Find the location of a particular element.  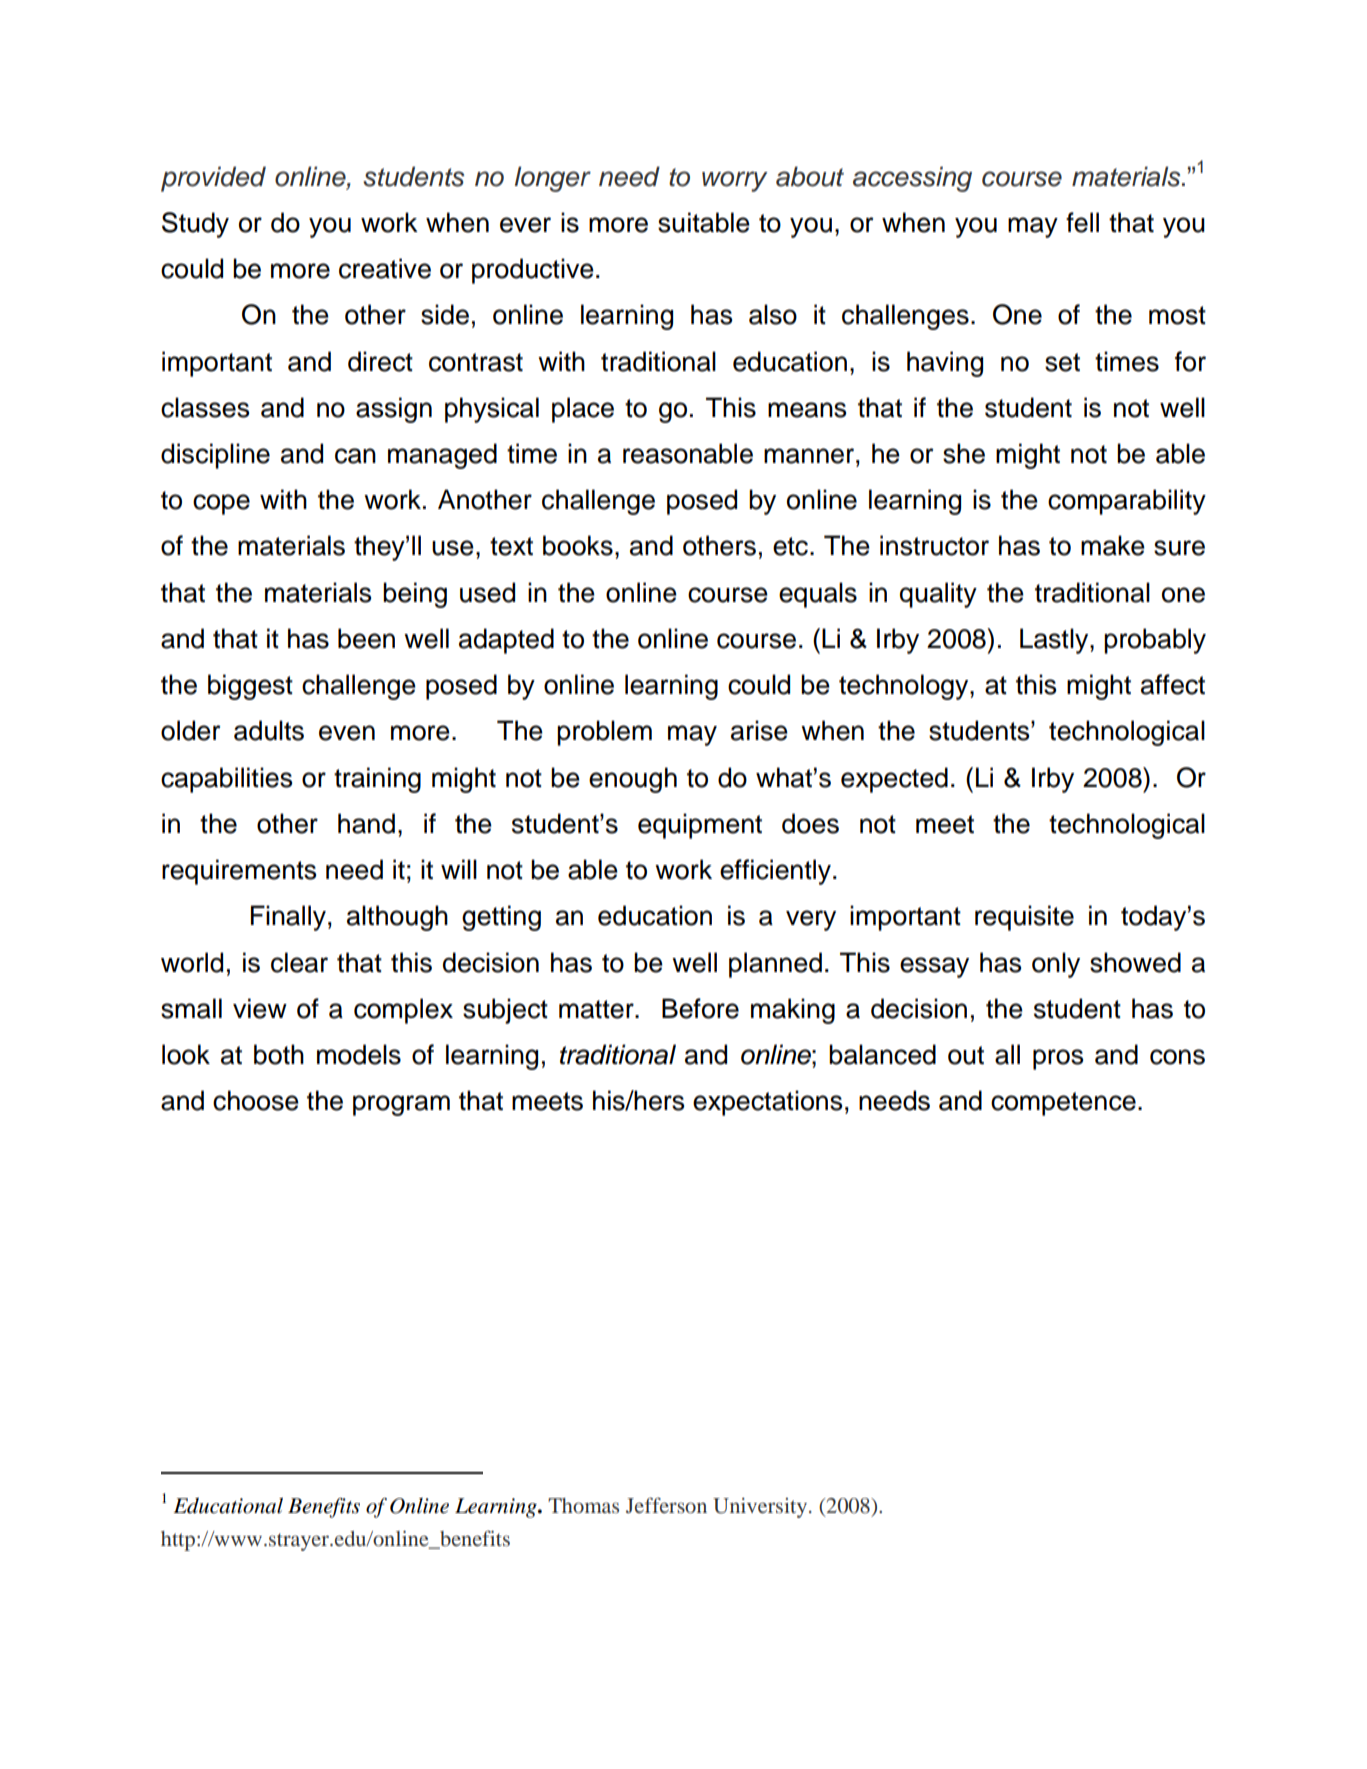

competence is located at coordinates (1063, 1104).
